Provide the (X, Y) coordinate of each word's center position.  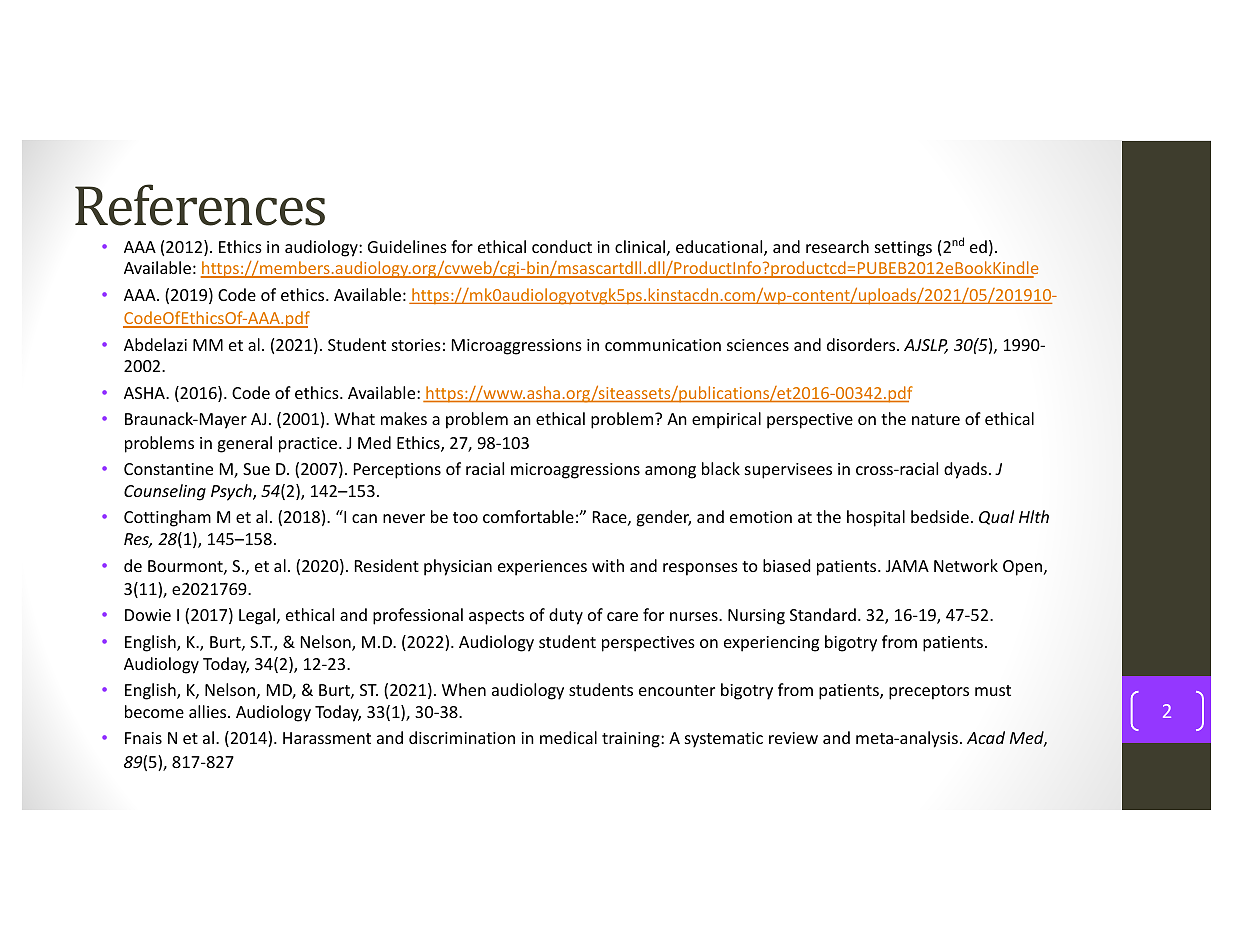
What (354, 418)
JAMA (907, 566)
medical (568, 737)
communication (663, 345)
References (200, 205)
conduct (562, 246)
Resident (387, 565)
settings (903, 249)
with (608, 565)
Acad (986, 737)
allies (209, 711)
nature (936, 419)
